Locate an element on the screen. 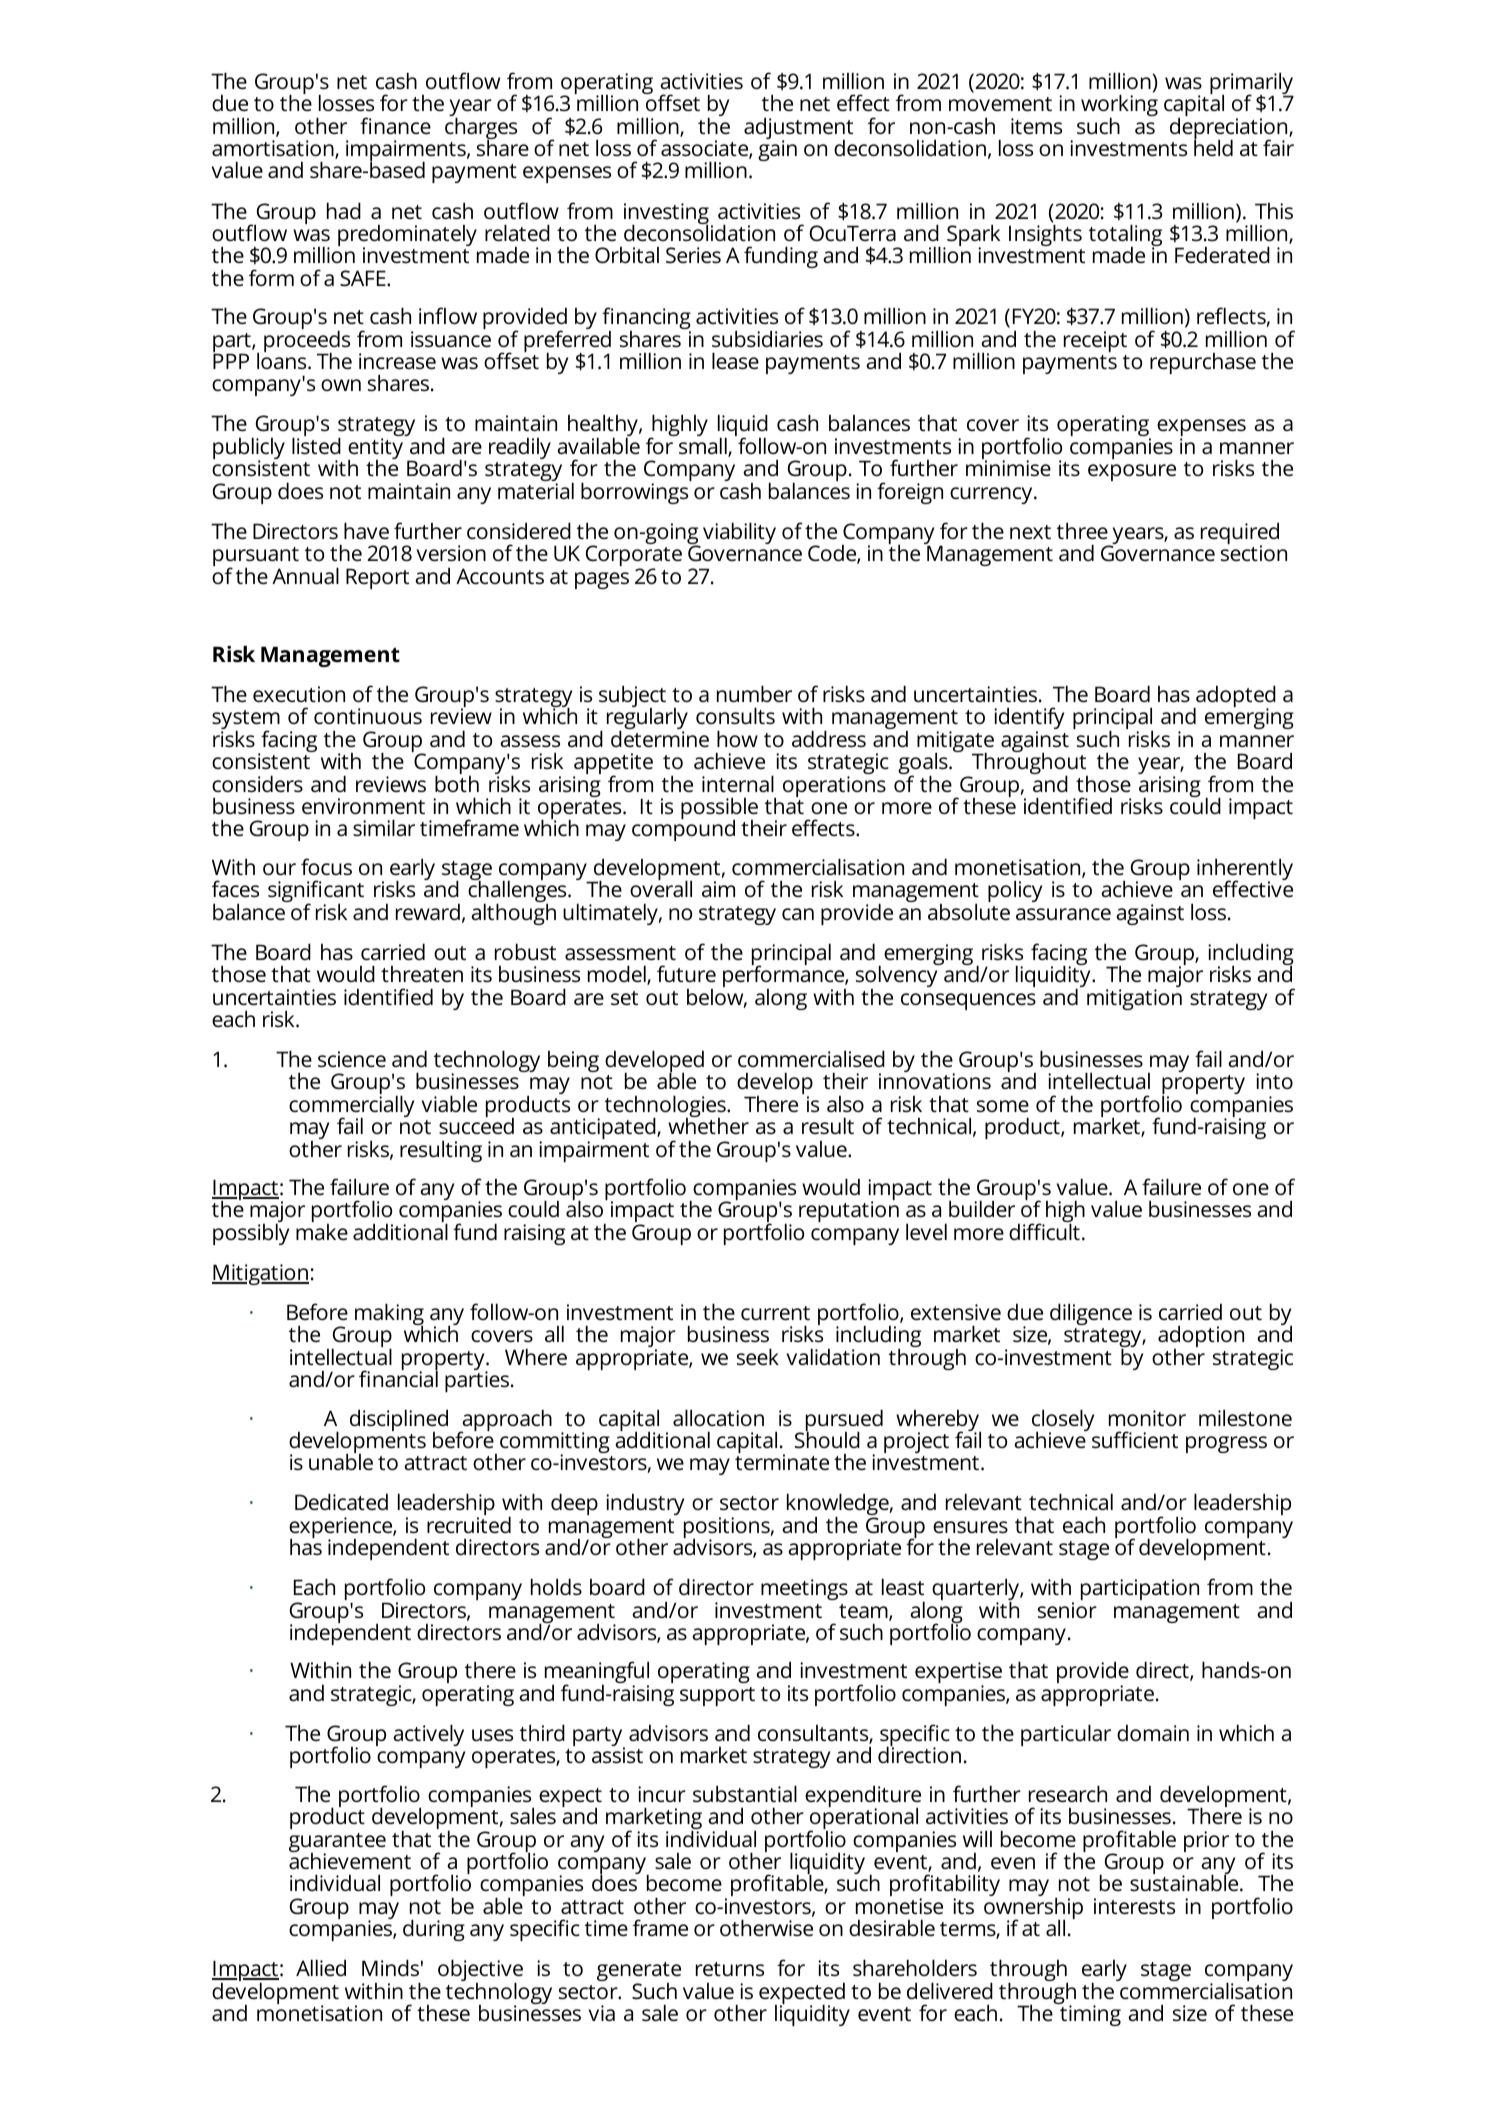 The height and width of the screenshot is (2109, 1490). commercialised is located at coordinates (811, 1058).
